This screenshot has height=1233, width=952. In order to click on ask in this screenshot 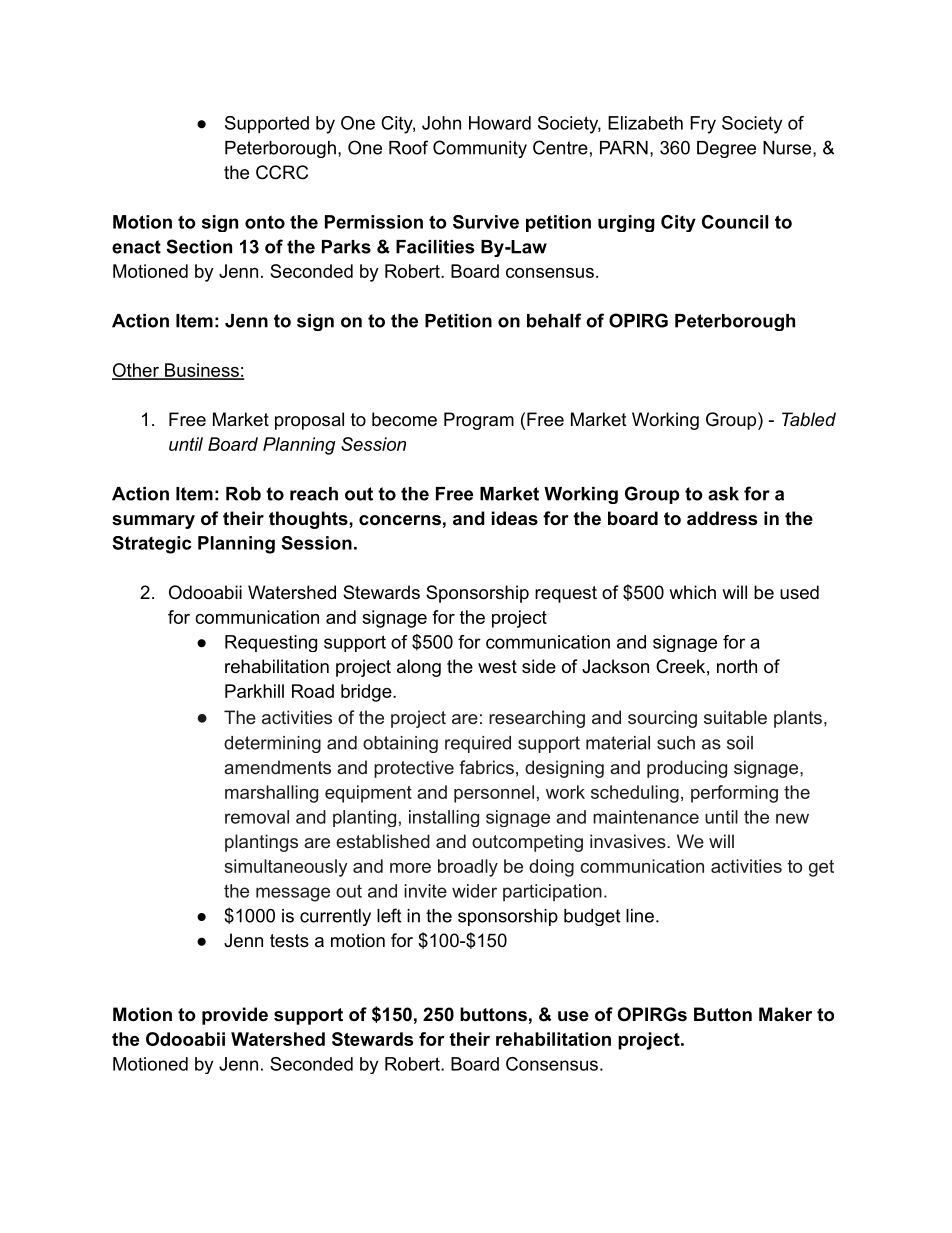, I will do `click(723, 494)`.
